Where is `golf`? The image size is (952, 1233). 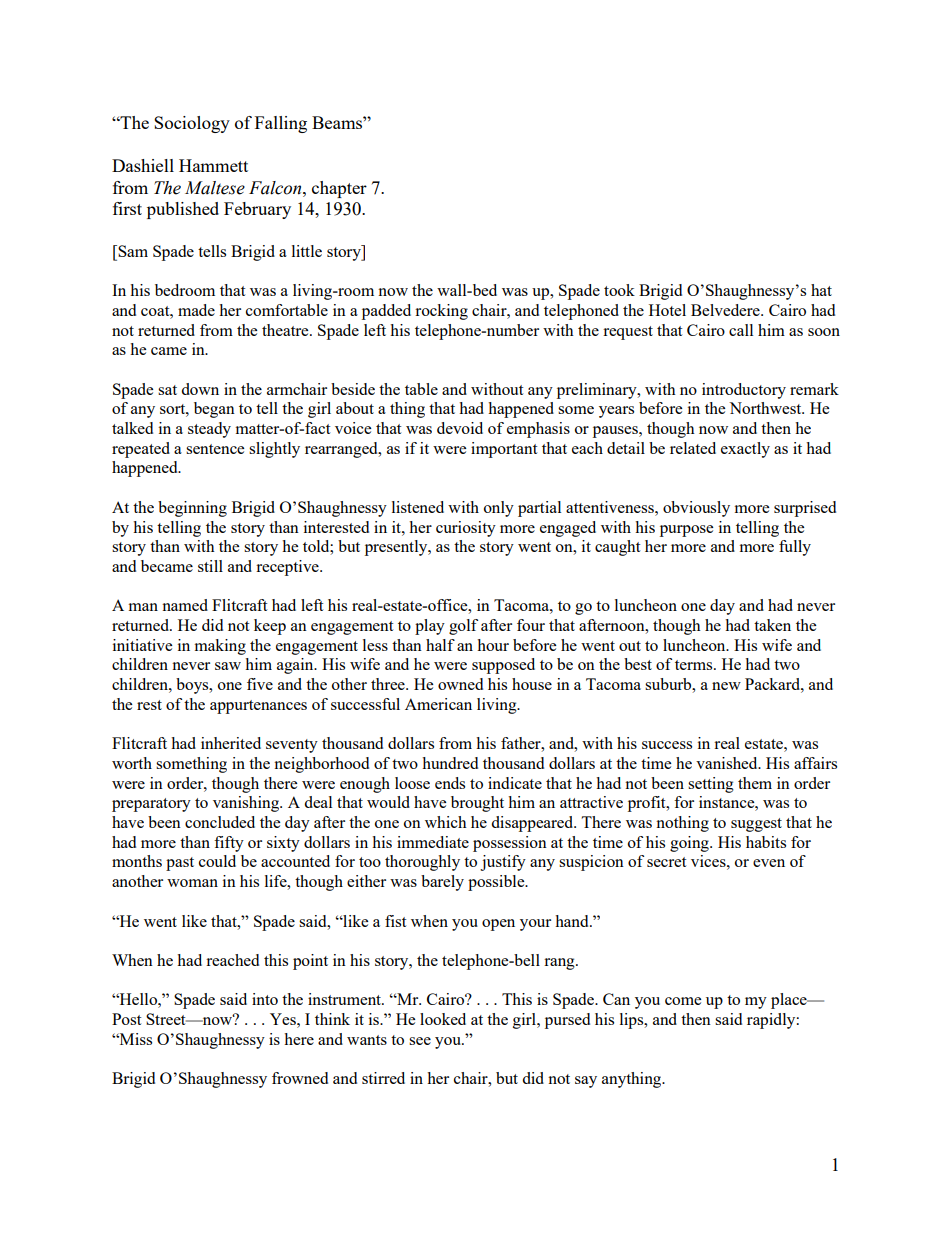
golf is located at coordinates (463, 627).
